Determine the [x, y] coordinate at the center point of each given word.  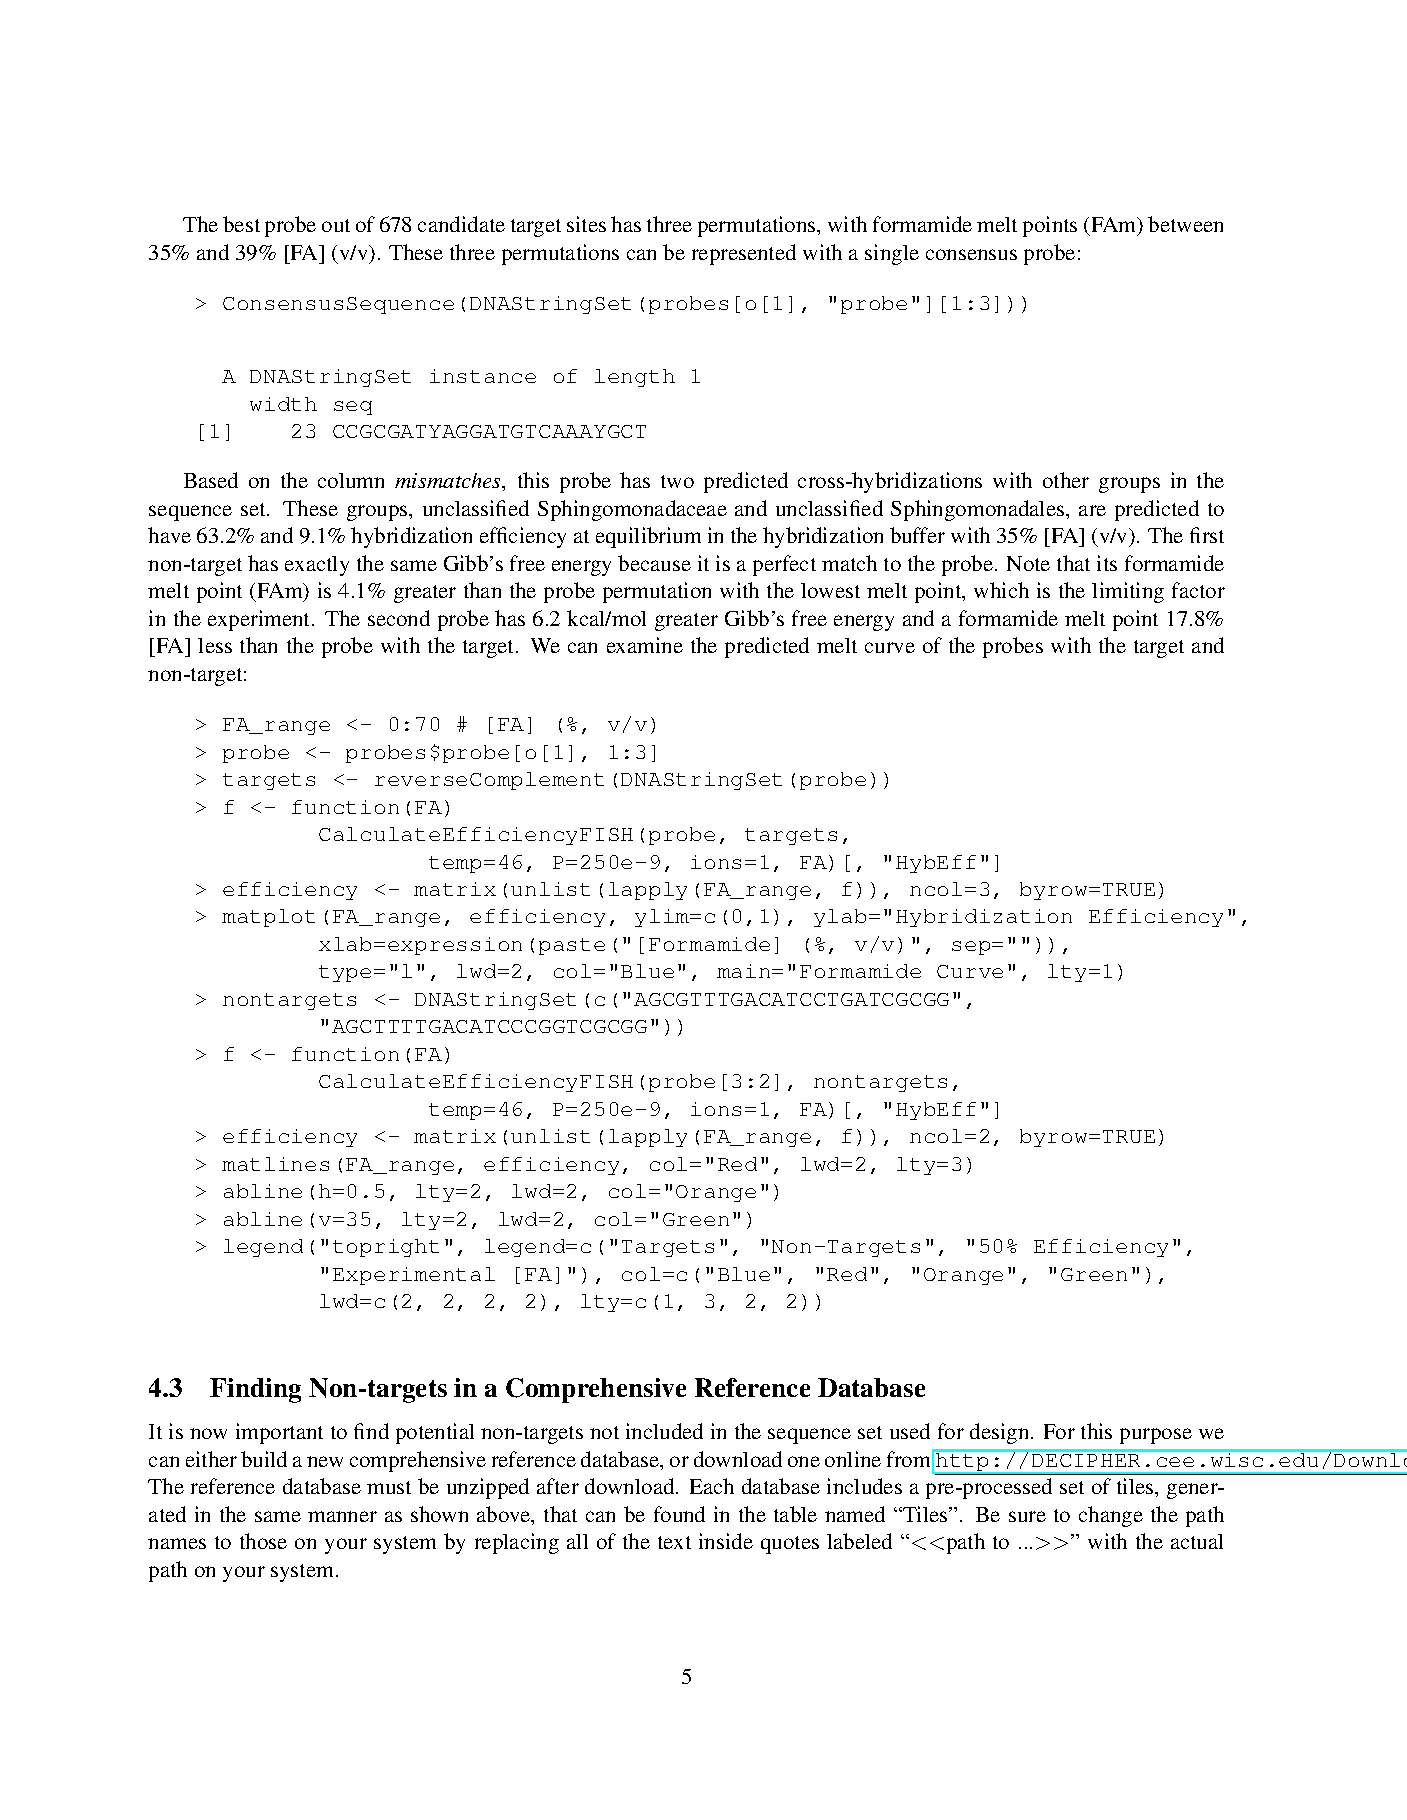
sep [972, 948]
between [1185, 224]
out [336, 225]
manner [342, 1516]
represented [744, 254]
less [215, 645]
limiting [1128, 592]
